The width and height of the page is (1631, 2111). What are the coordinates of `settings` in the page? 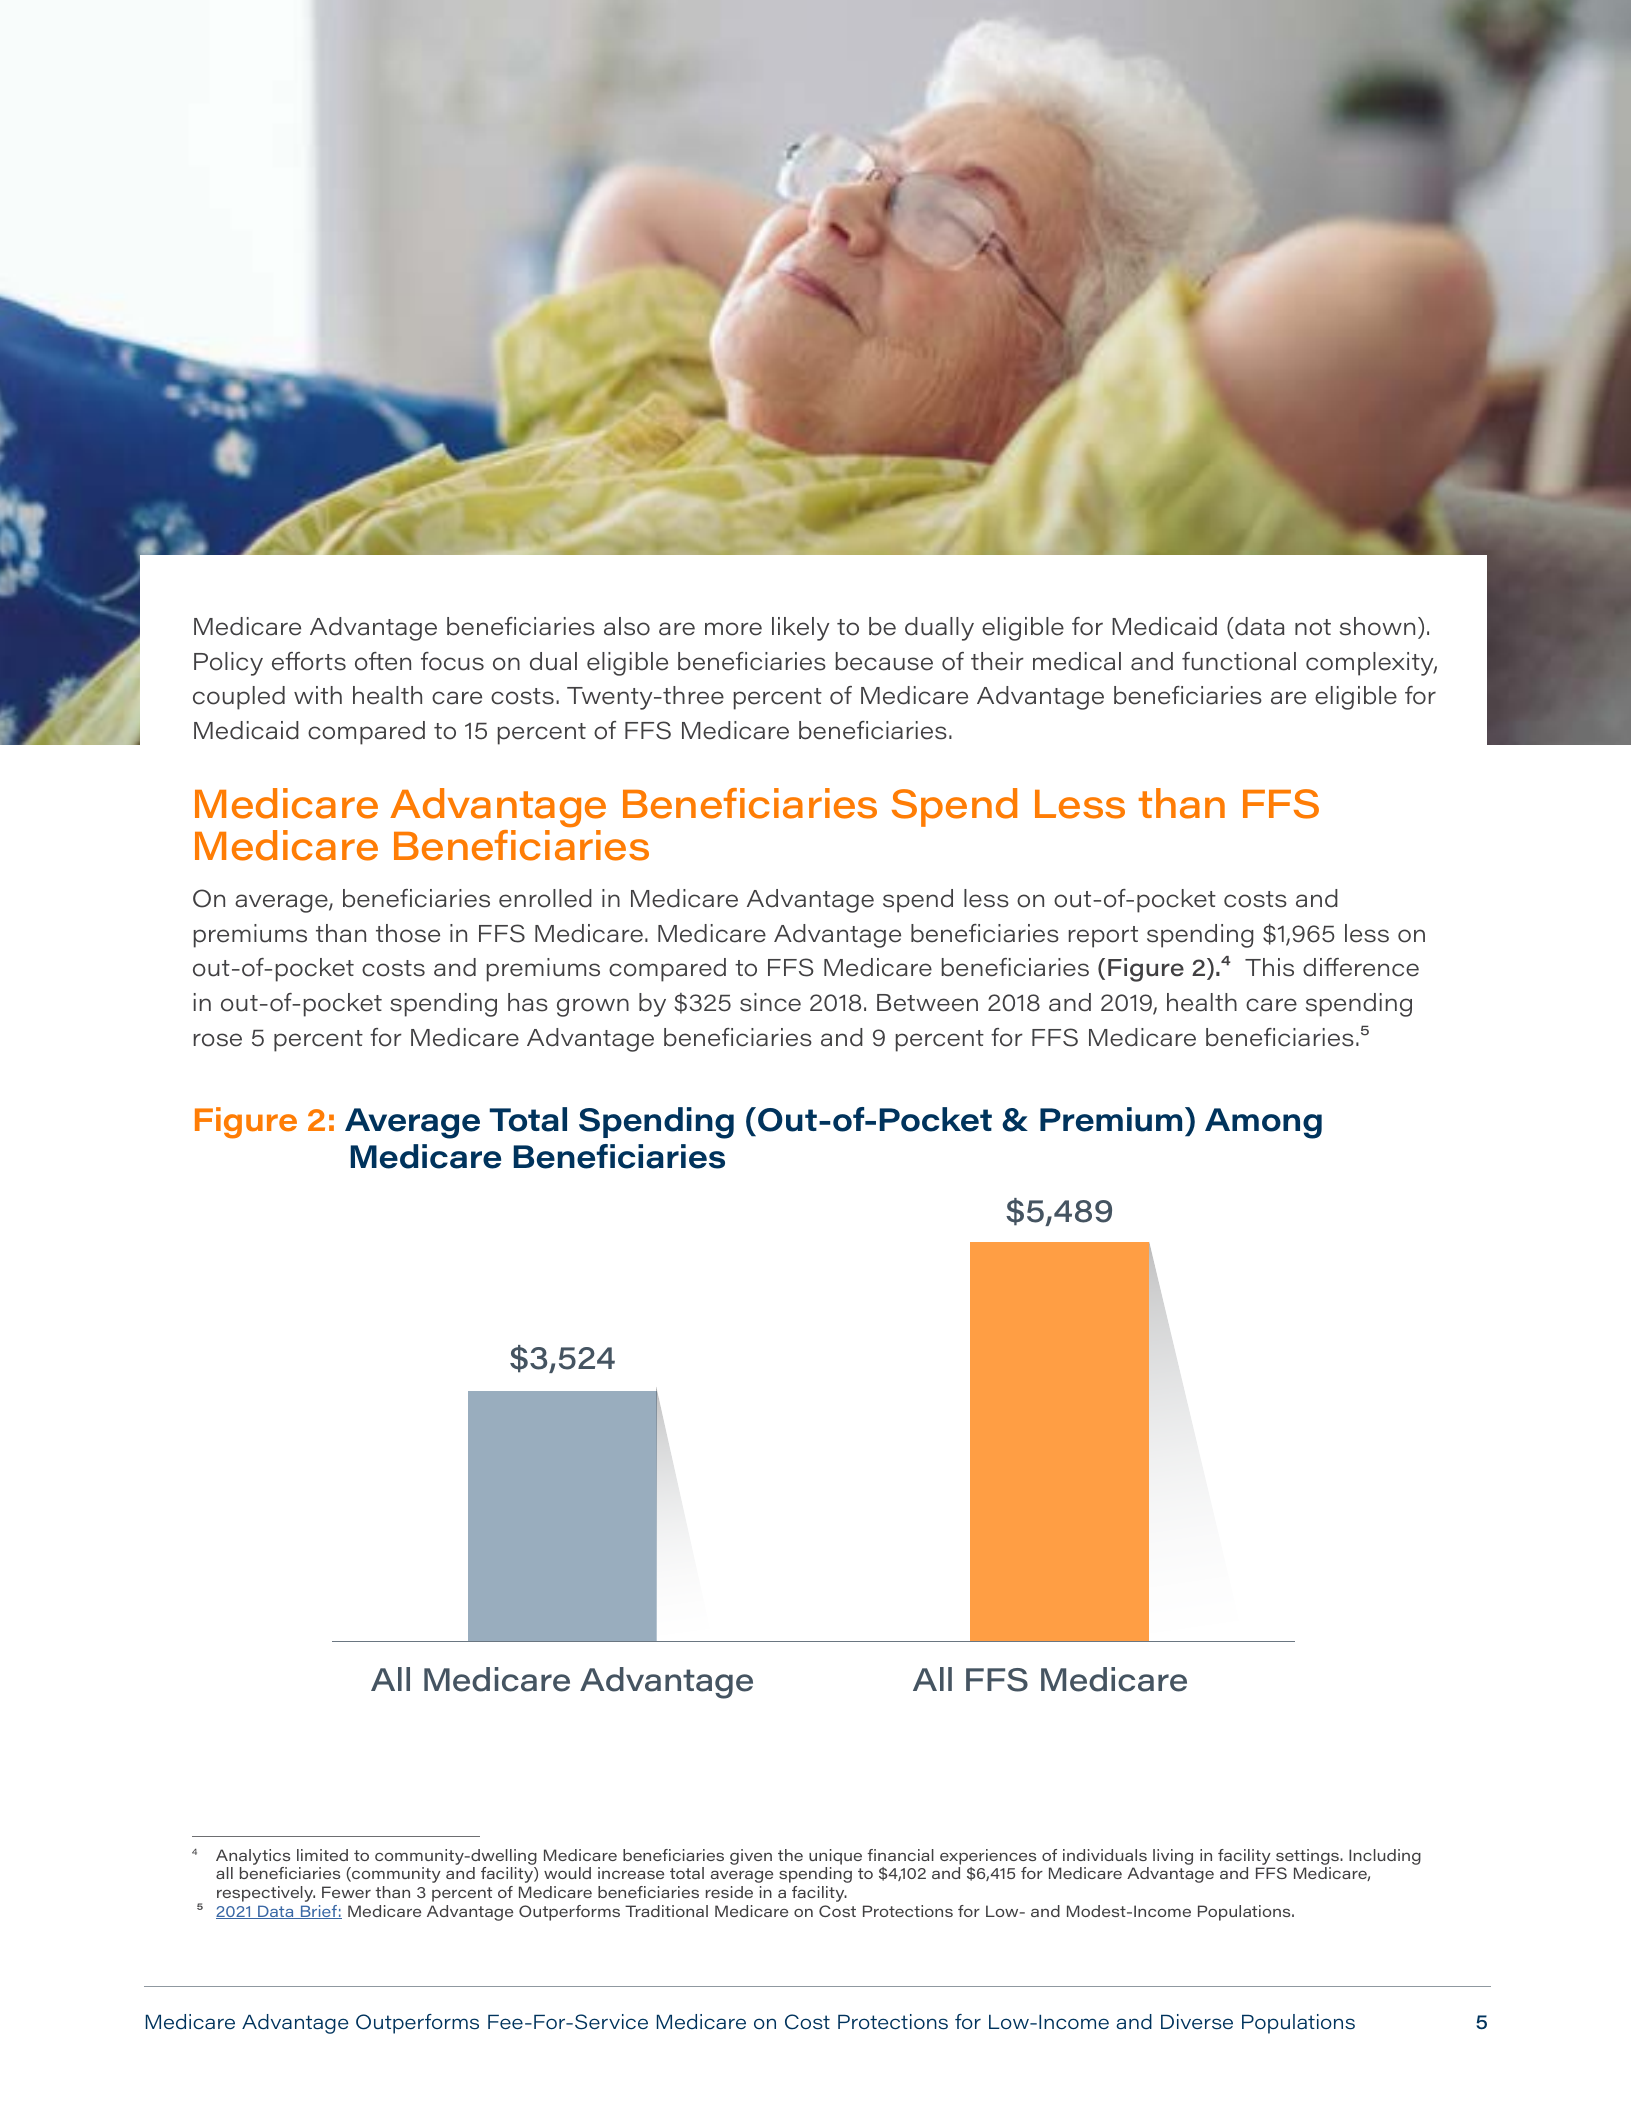 It's located at (1308, 1857).
